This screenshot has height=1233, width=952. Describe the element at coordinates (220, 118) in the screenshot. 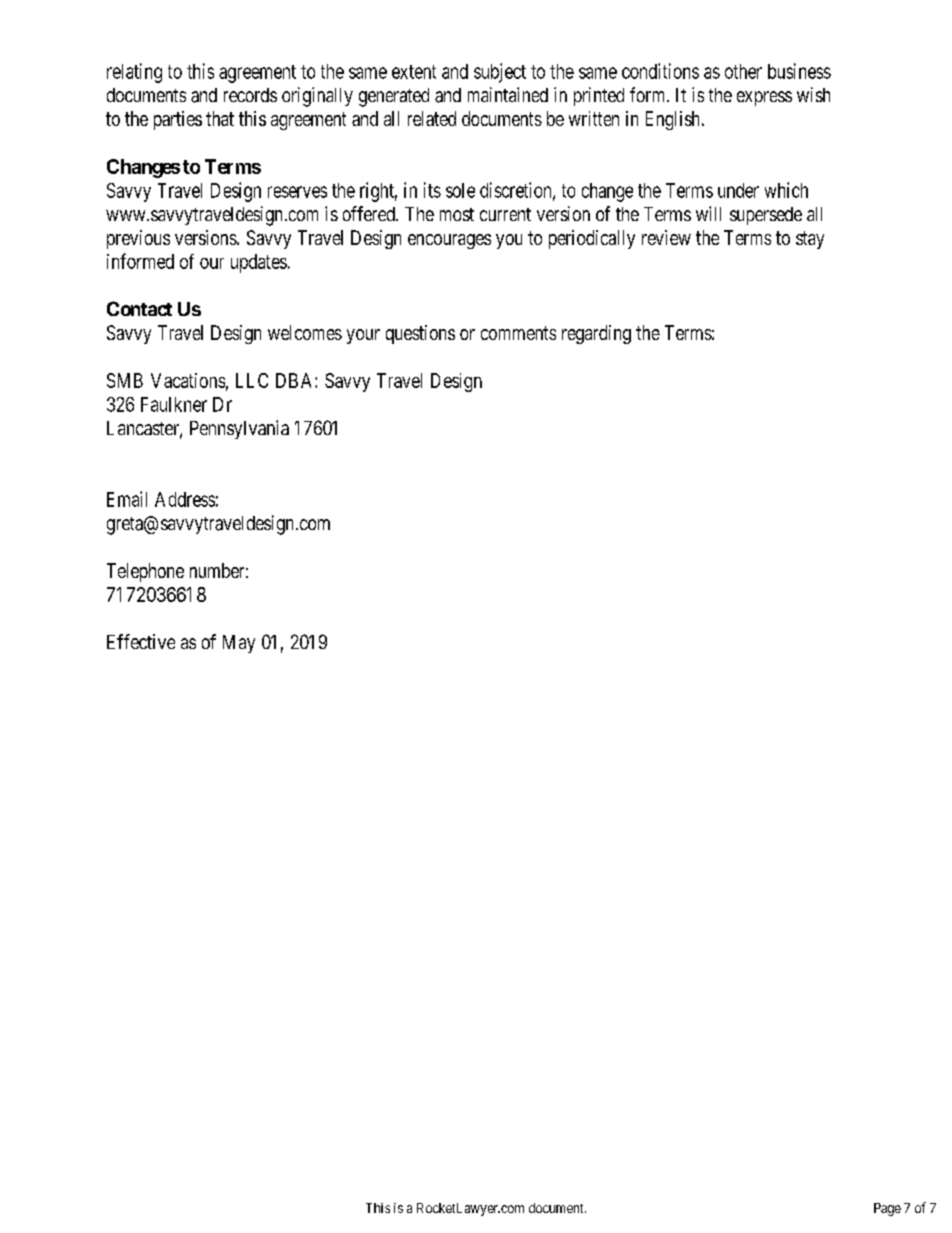

I see `that` at that location.
